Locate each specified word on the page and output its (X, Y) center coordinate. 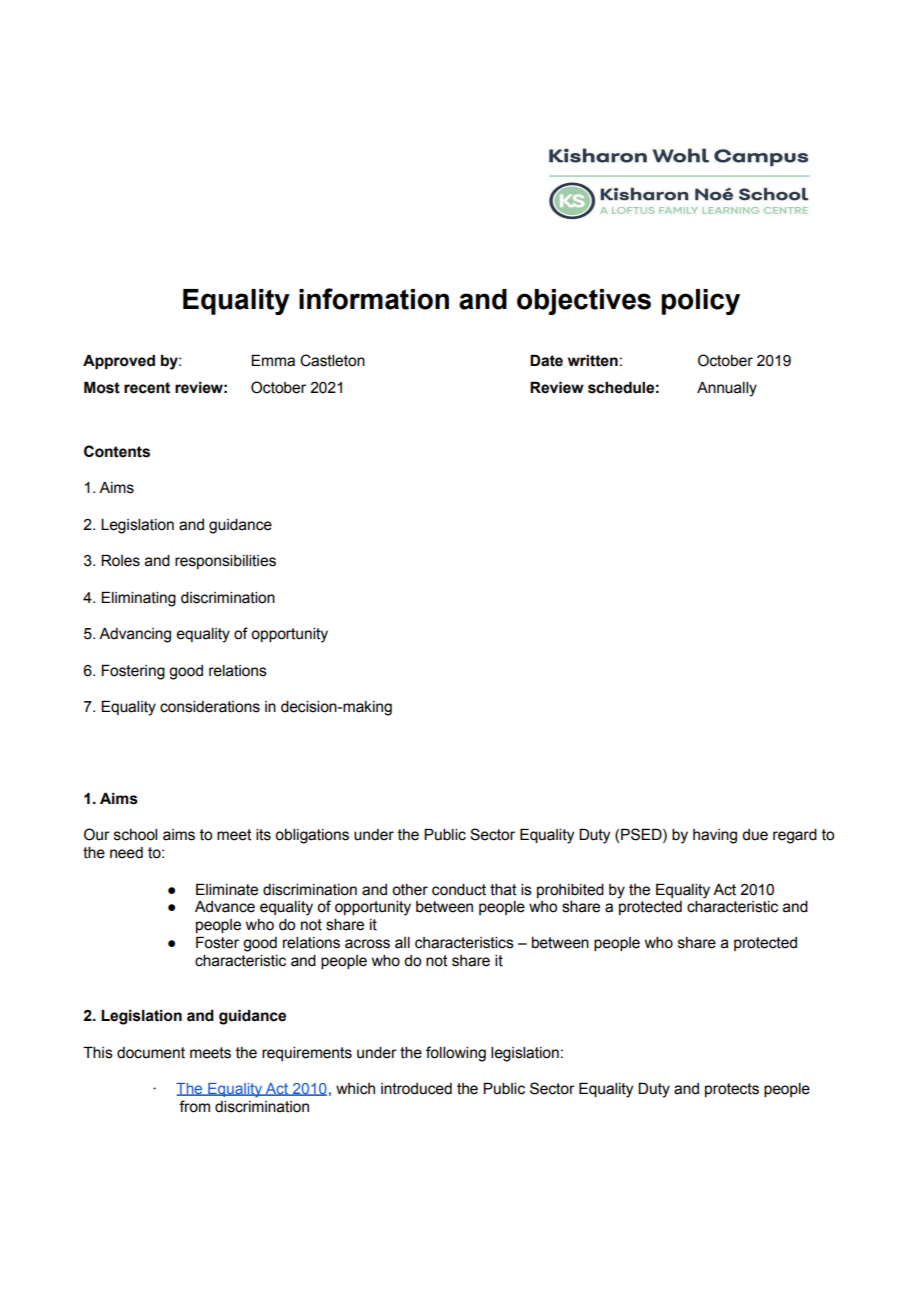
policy (700, 302)
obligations (312, 836)
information (374, 299)
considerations (210, 707)
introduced (416, 1089)
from (194, 1106)
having (715, 836)
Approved (119, 362)
